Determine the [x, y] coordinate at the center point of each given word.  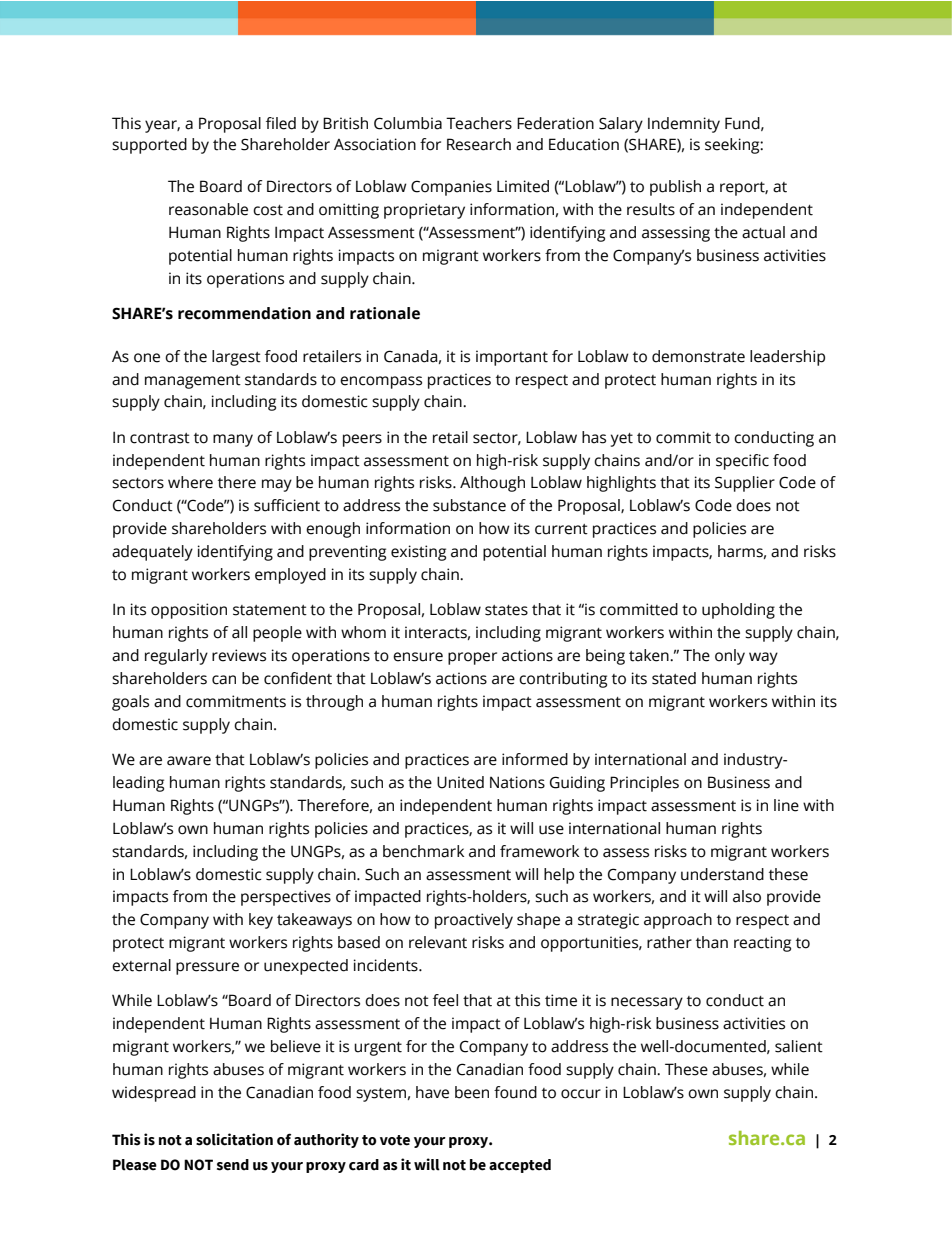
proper [472, 658]
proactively [474, 921]
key [261, 921]
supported [149, 146]
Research [479, 144]
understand [722, 874]
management [193, 382]
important [512, 358]
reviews [239, 655]
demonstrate [698, 356]
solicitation [234, 1139]
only [730, 657]
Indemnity [684, 125]
